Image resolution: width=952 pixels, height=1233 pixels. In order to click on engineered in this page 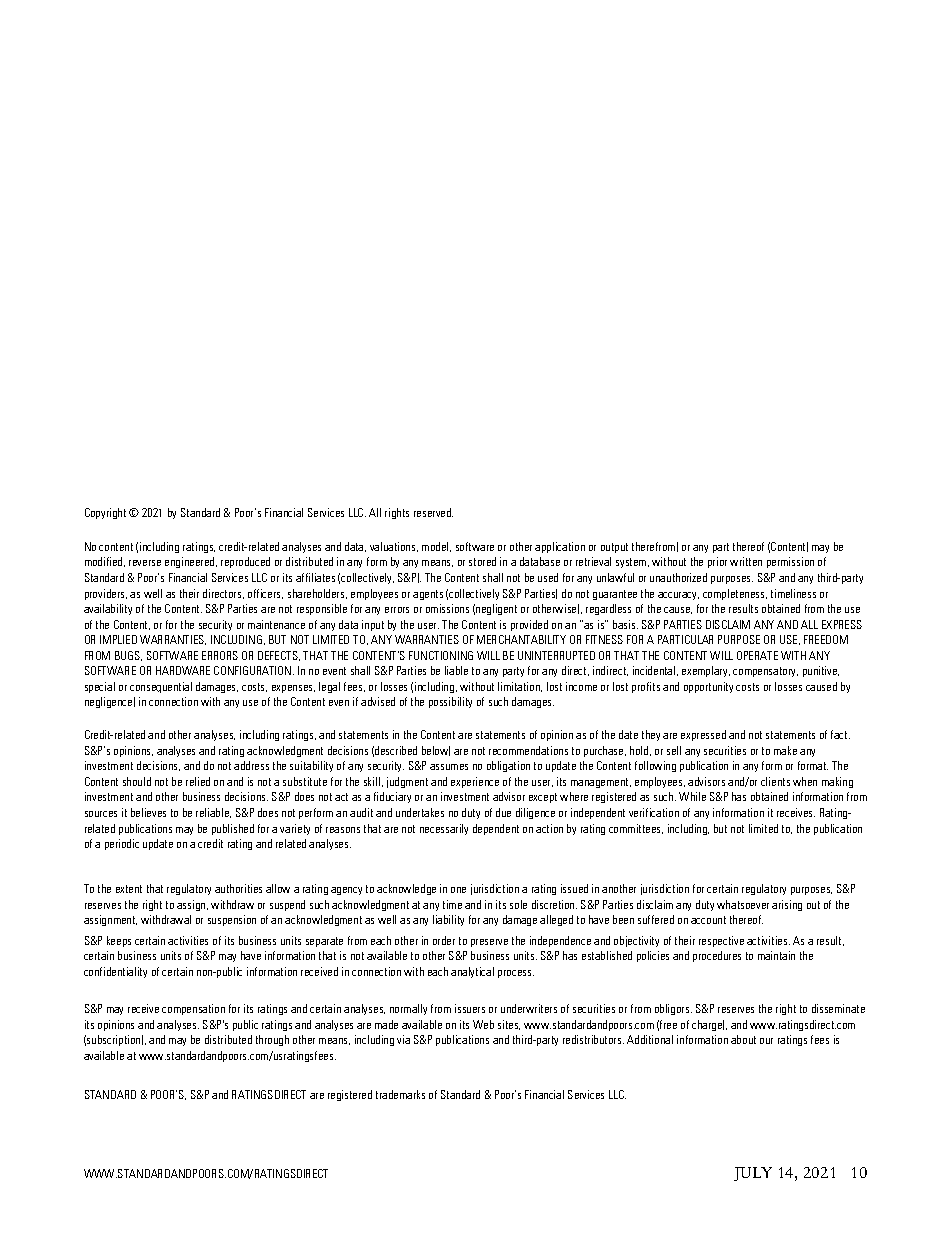, I will do `click(191, 562)`.
